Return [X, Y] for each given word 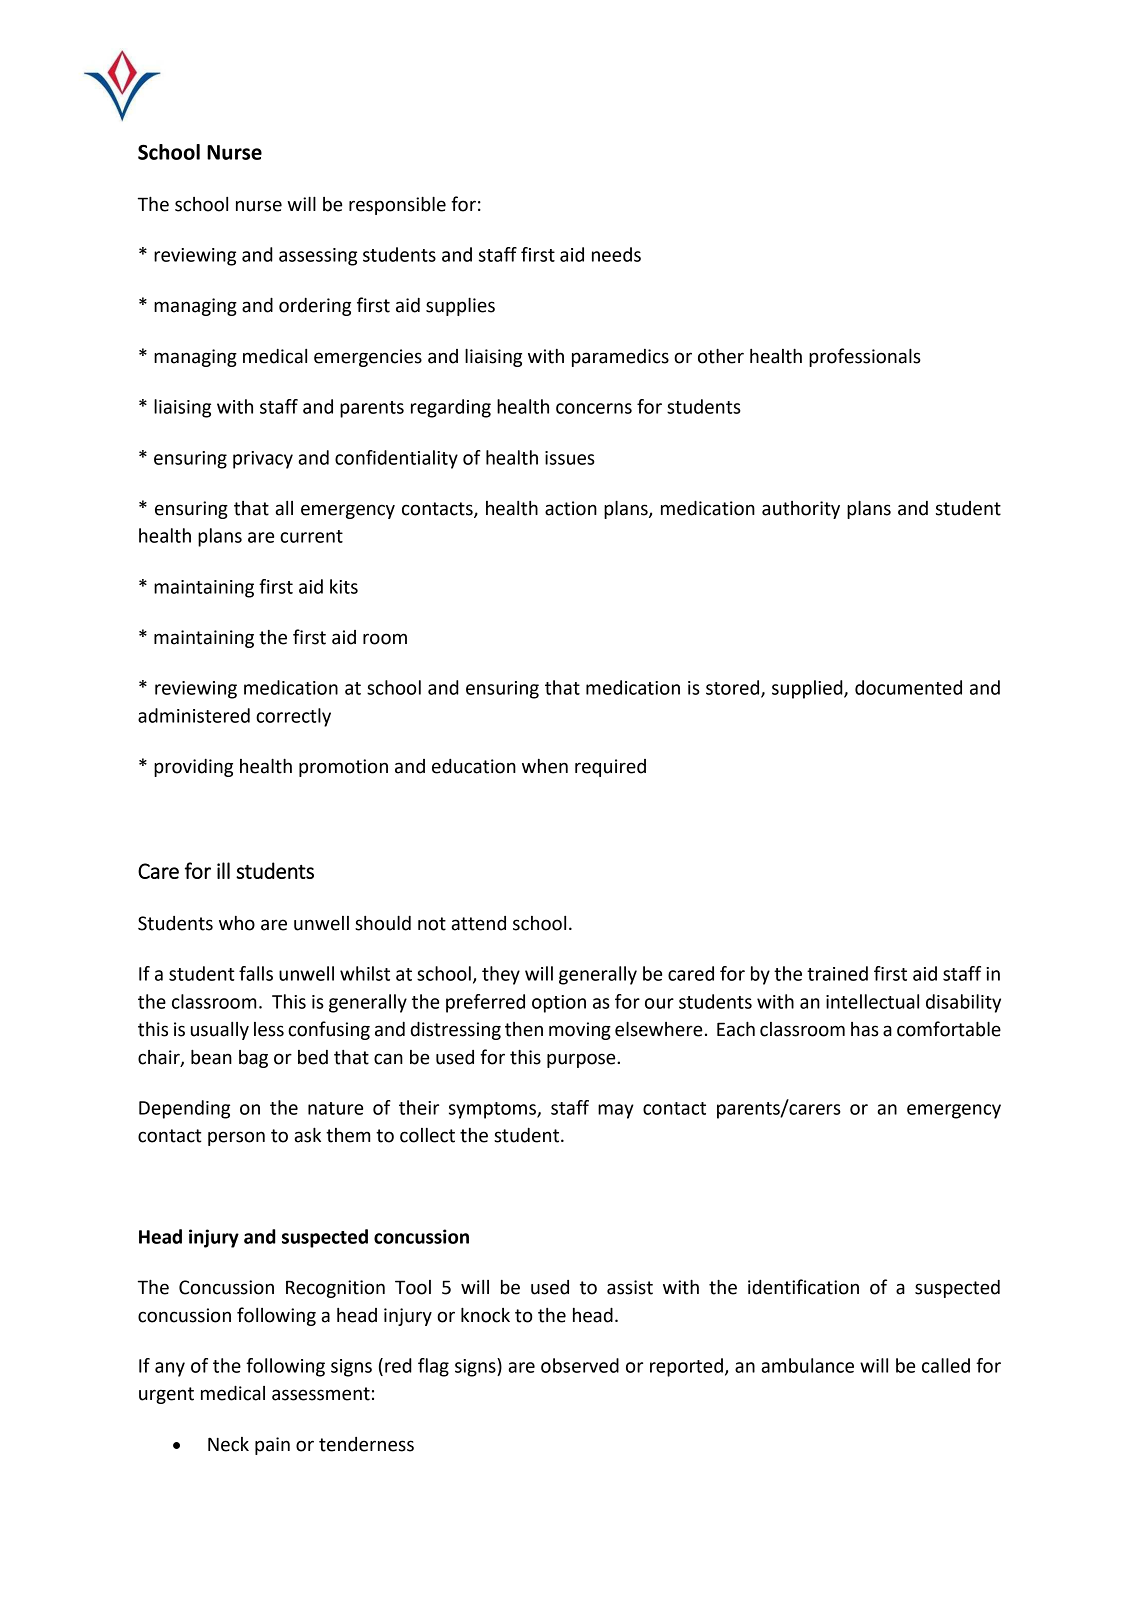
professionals [865, 357]
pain [272, 1446]
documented [908, 687]
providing [193, 768]
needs [616, 254]
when [545, 766]
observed [580, 1365]
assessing [318, 257]
